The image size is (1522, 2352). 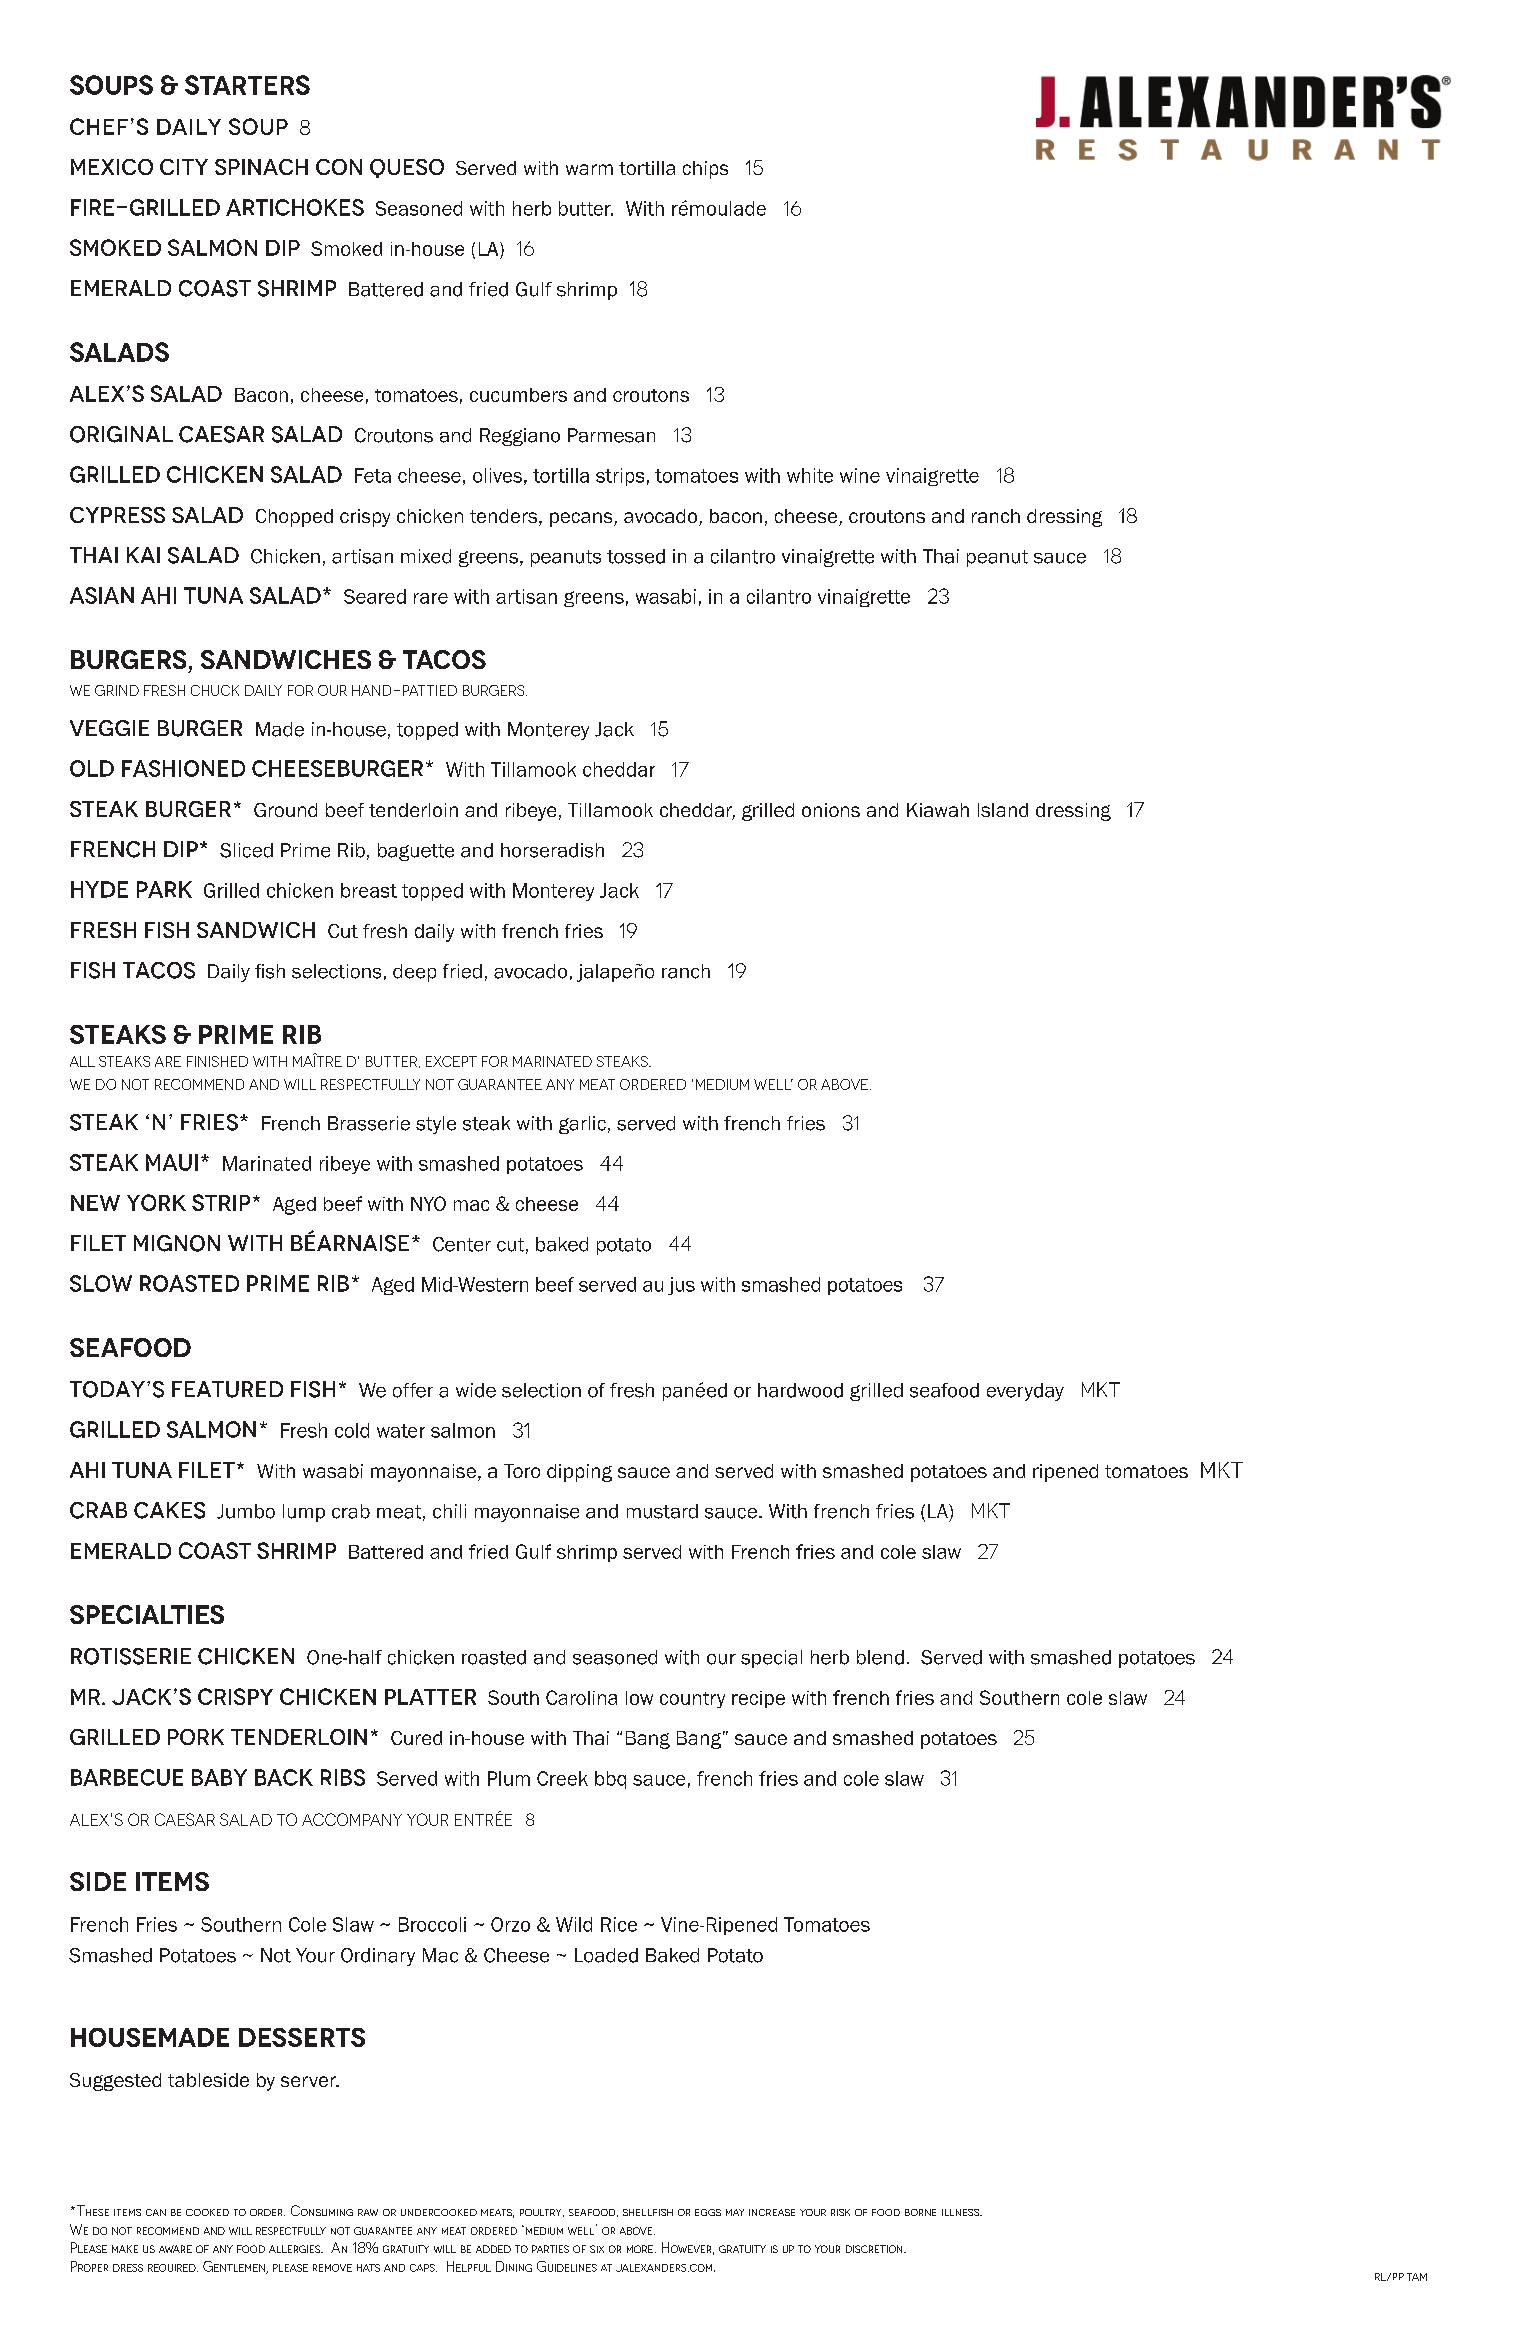 I want to click on hardwood, so click(x=800, y=1390).
